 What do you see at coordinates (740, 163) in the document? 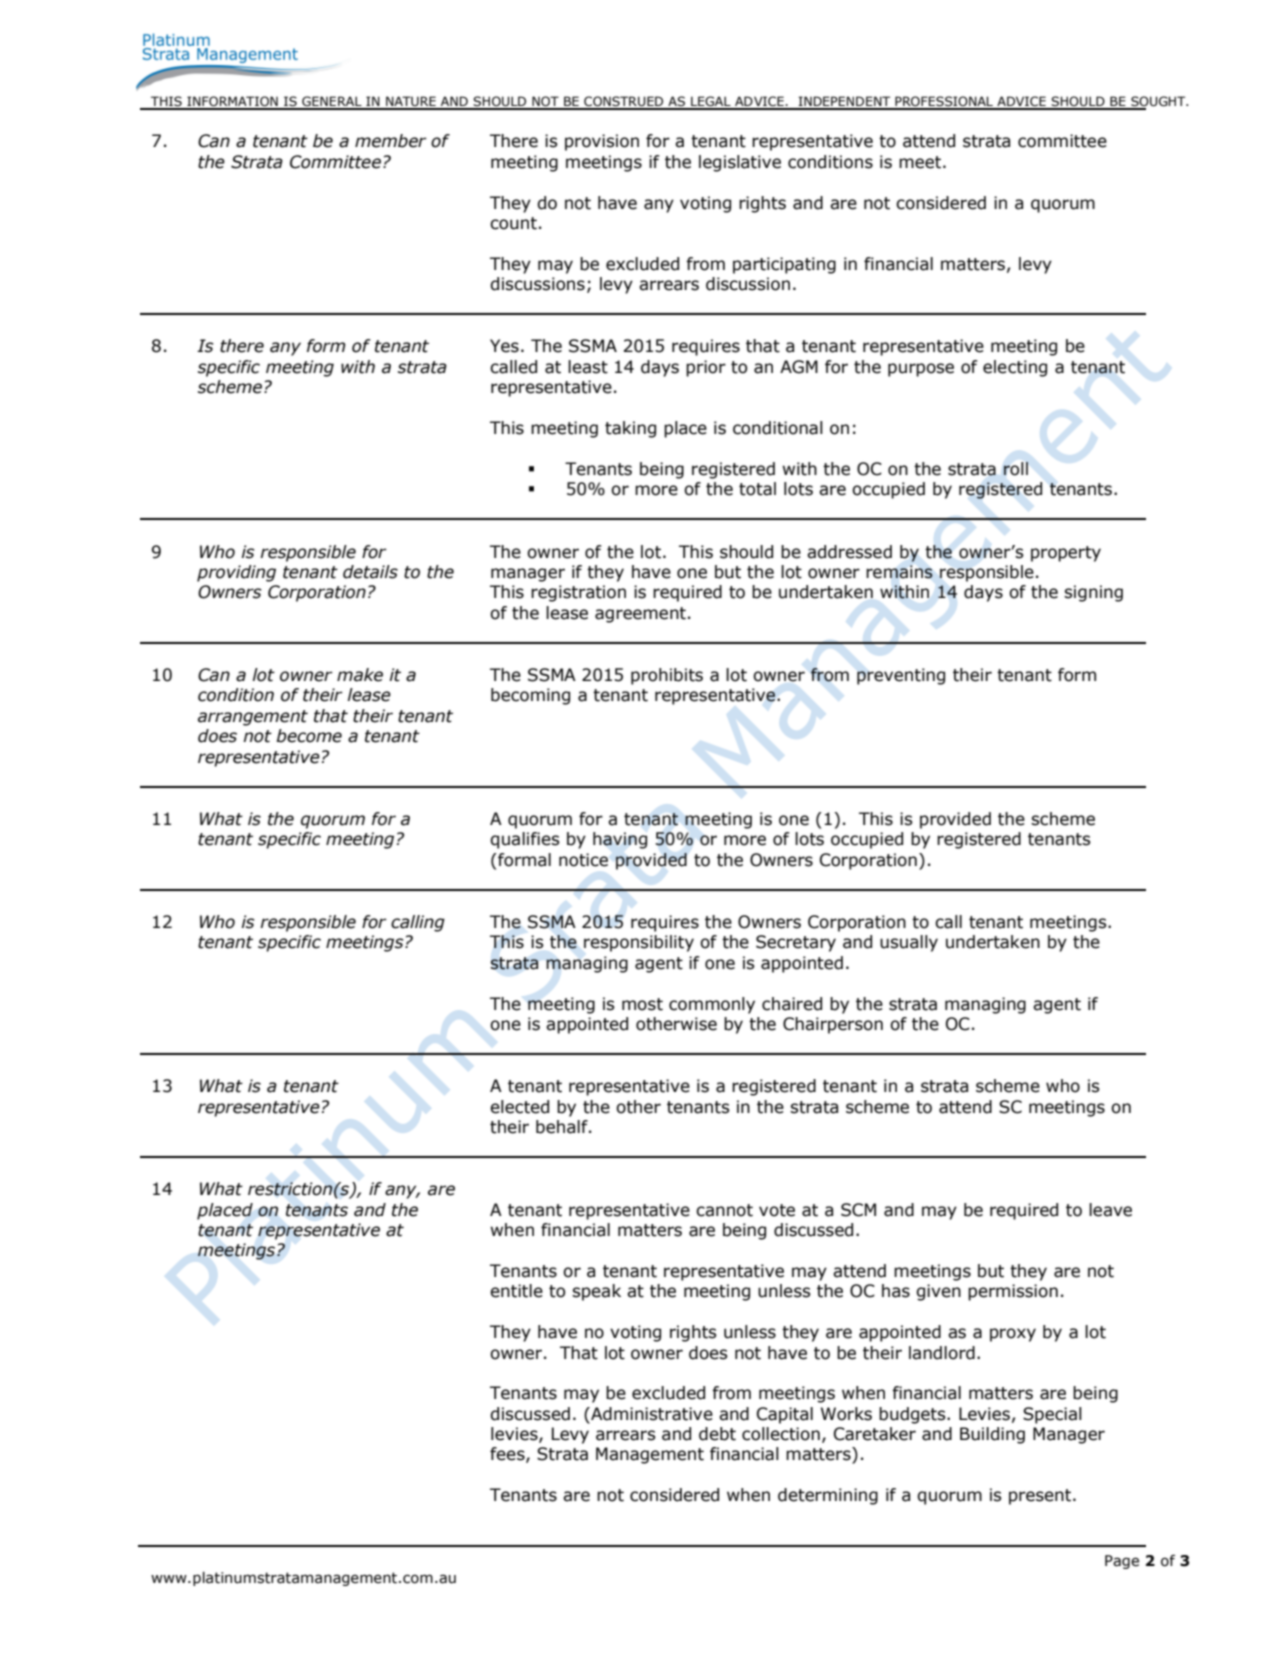
I see `legislative` at bounding box center [740, 163].
